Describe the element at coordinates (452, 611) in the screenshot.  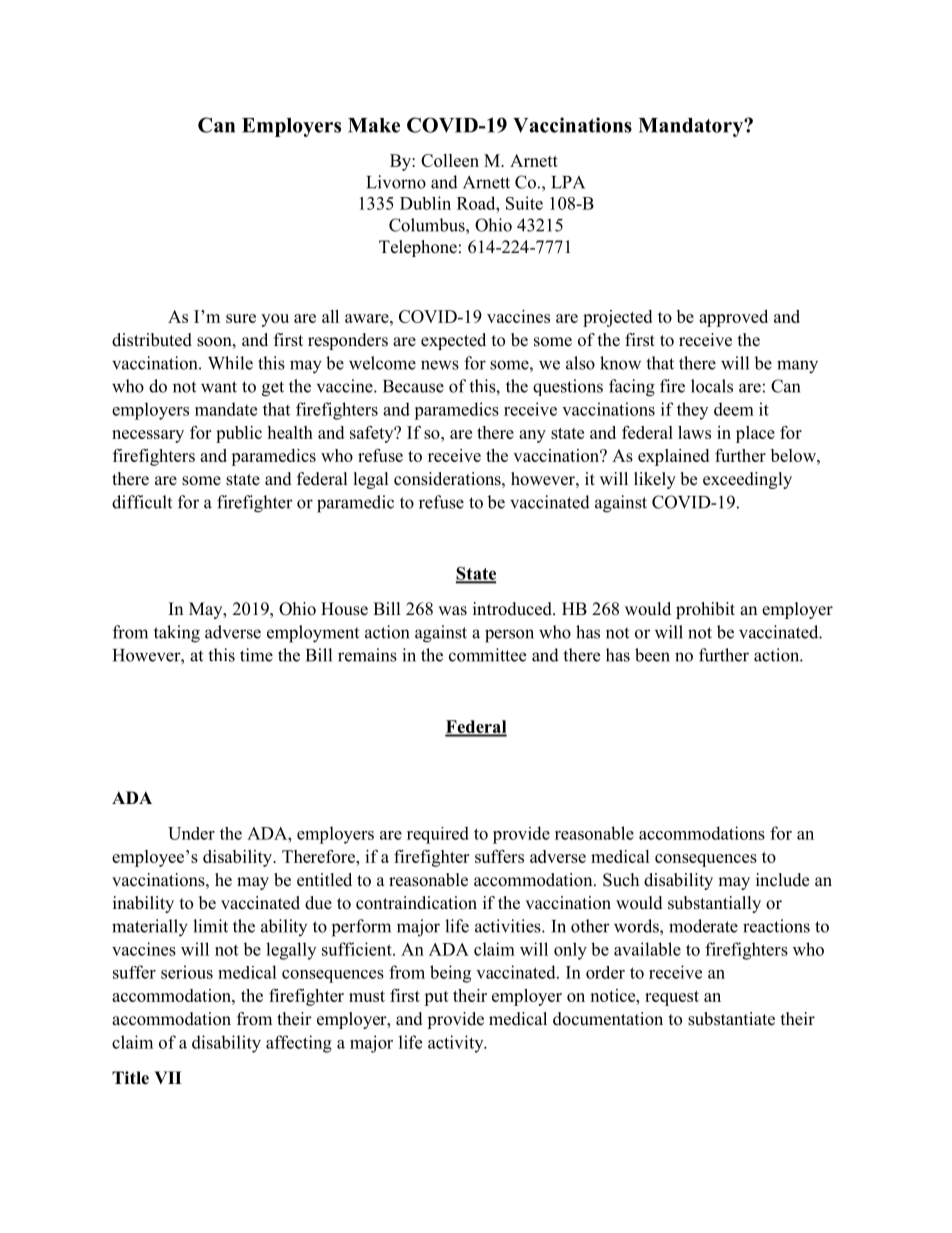
I see `was` at that location.
